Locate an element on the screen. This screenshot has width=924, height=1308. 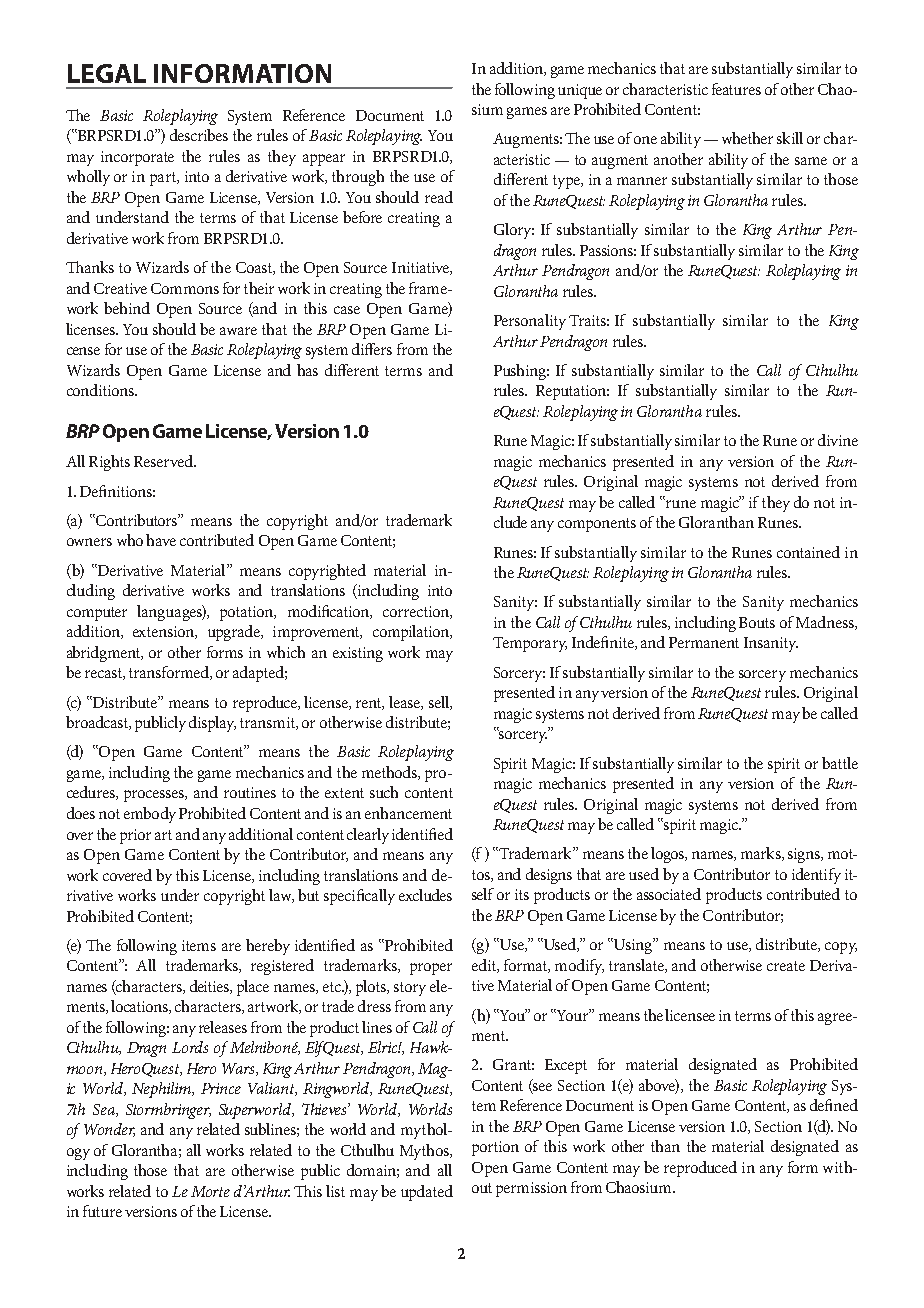
extension is located at coordinates (164, 632).
